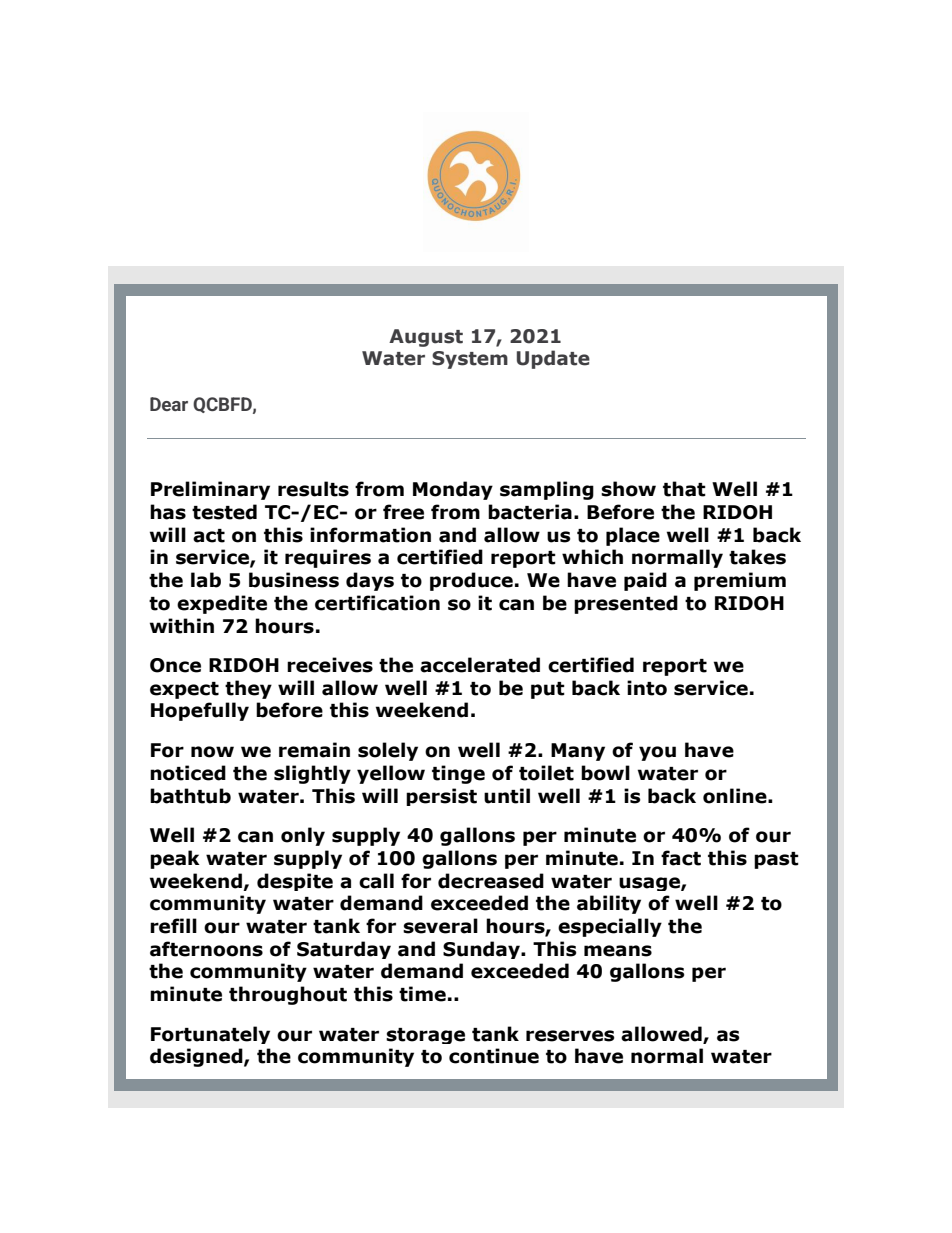 Image resolution: width=952 pixels, height=1233 pixels. Describe the element at coordinates (169, 404) in the screenshot. I see `Dear` at that location.
